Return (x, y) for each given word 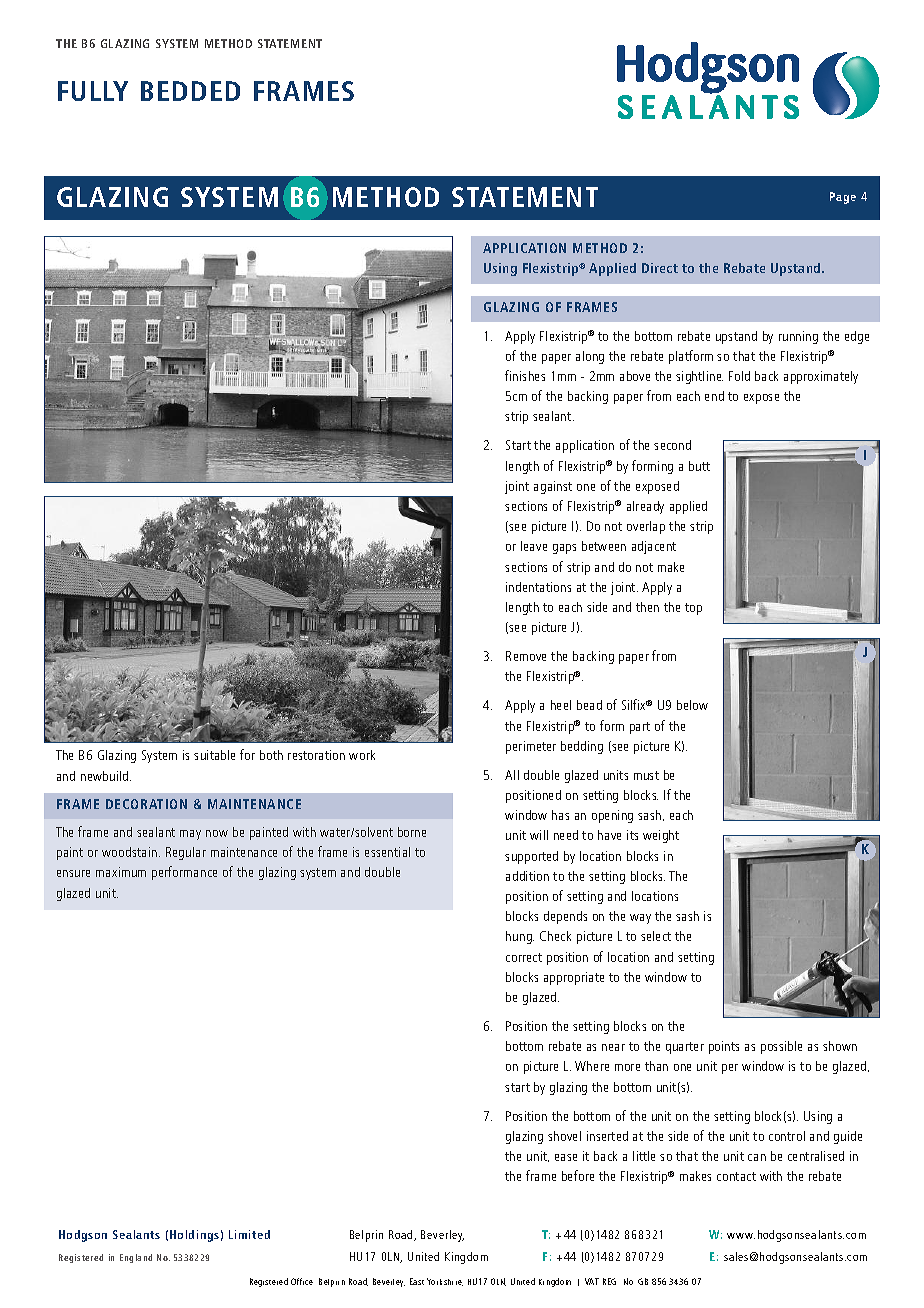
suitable (214, 755)
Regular (186, 853)
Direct (660, 268)
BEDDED (190, 91)
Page (843, 198)
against (553, 487)
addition (527, 876)
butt (699, 466)
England (136, 1258)
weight (661, 836)
